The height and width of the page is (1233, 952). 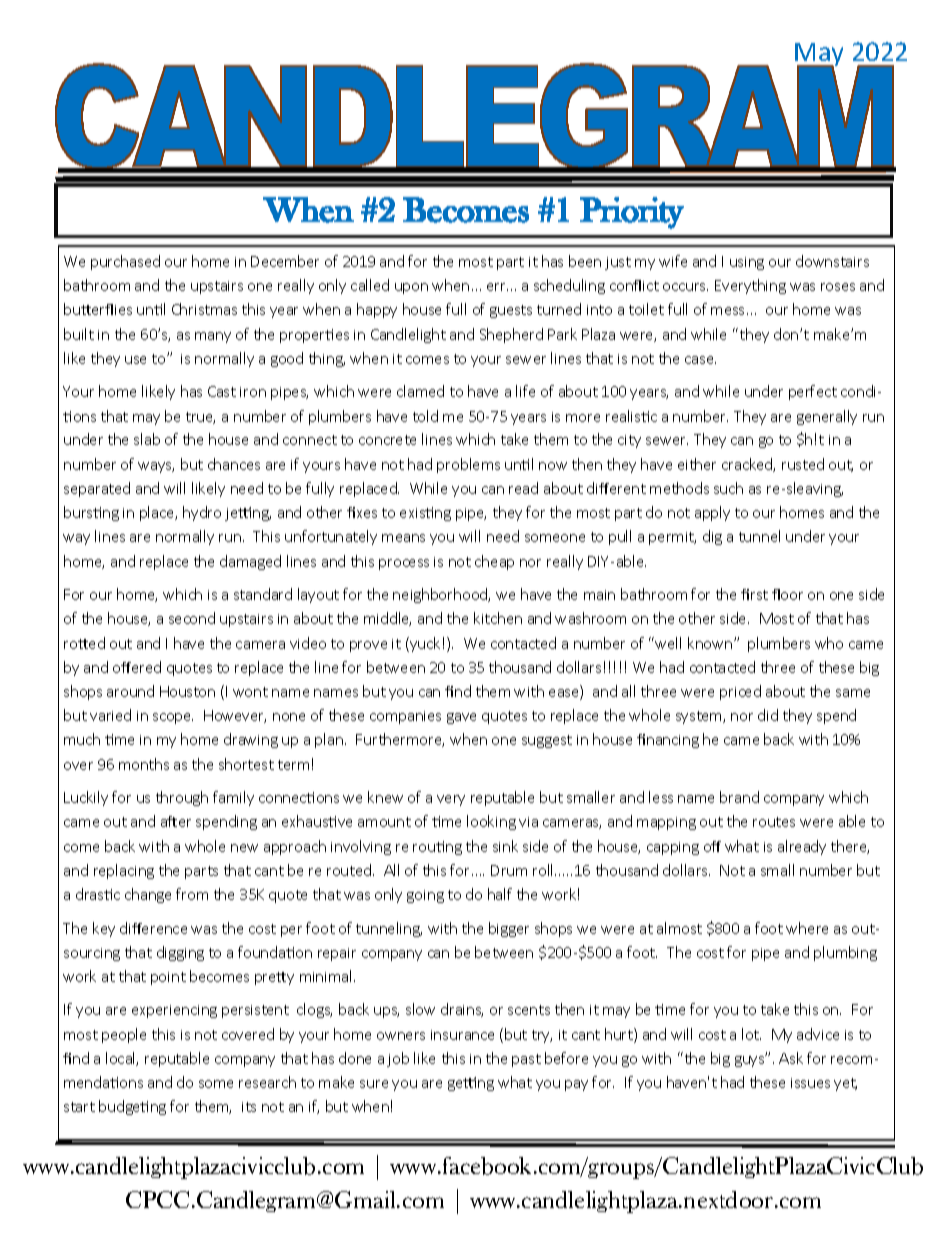 What do you see at coordinates (147, 439) in the page?
I see `slab` at bounding box center [147, 439].
